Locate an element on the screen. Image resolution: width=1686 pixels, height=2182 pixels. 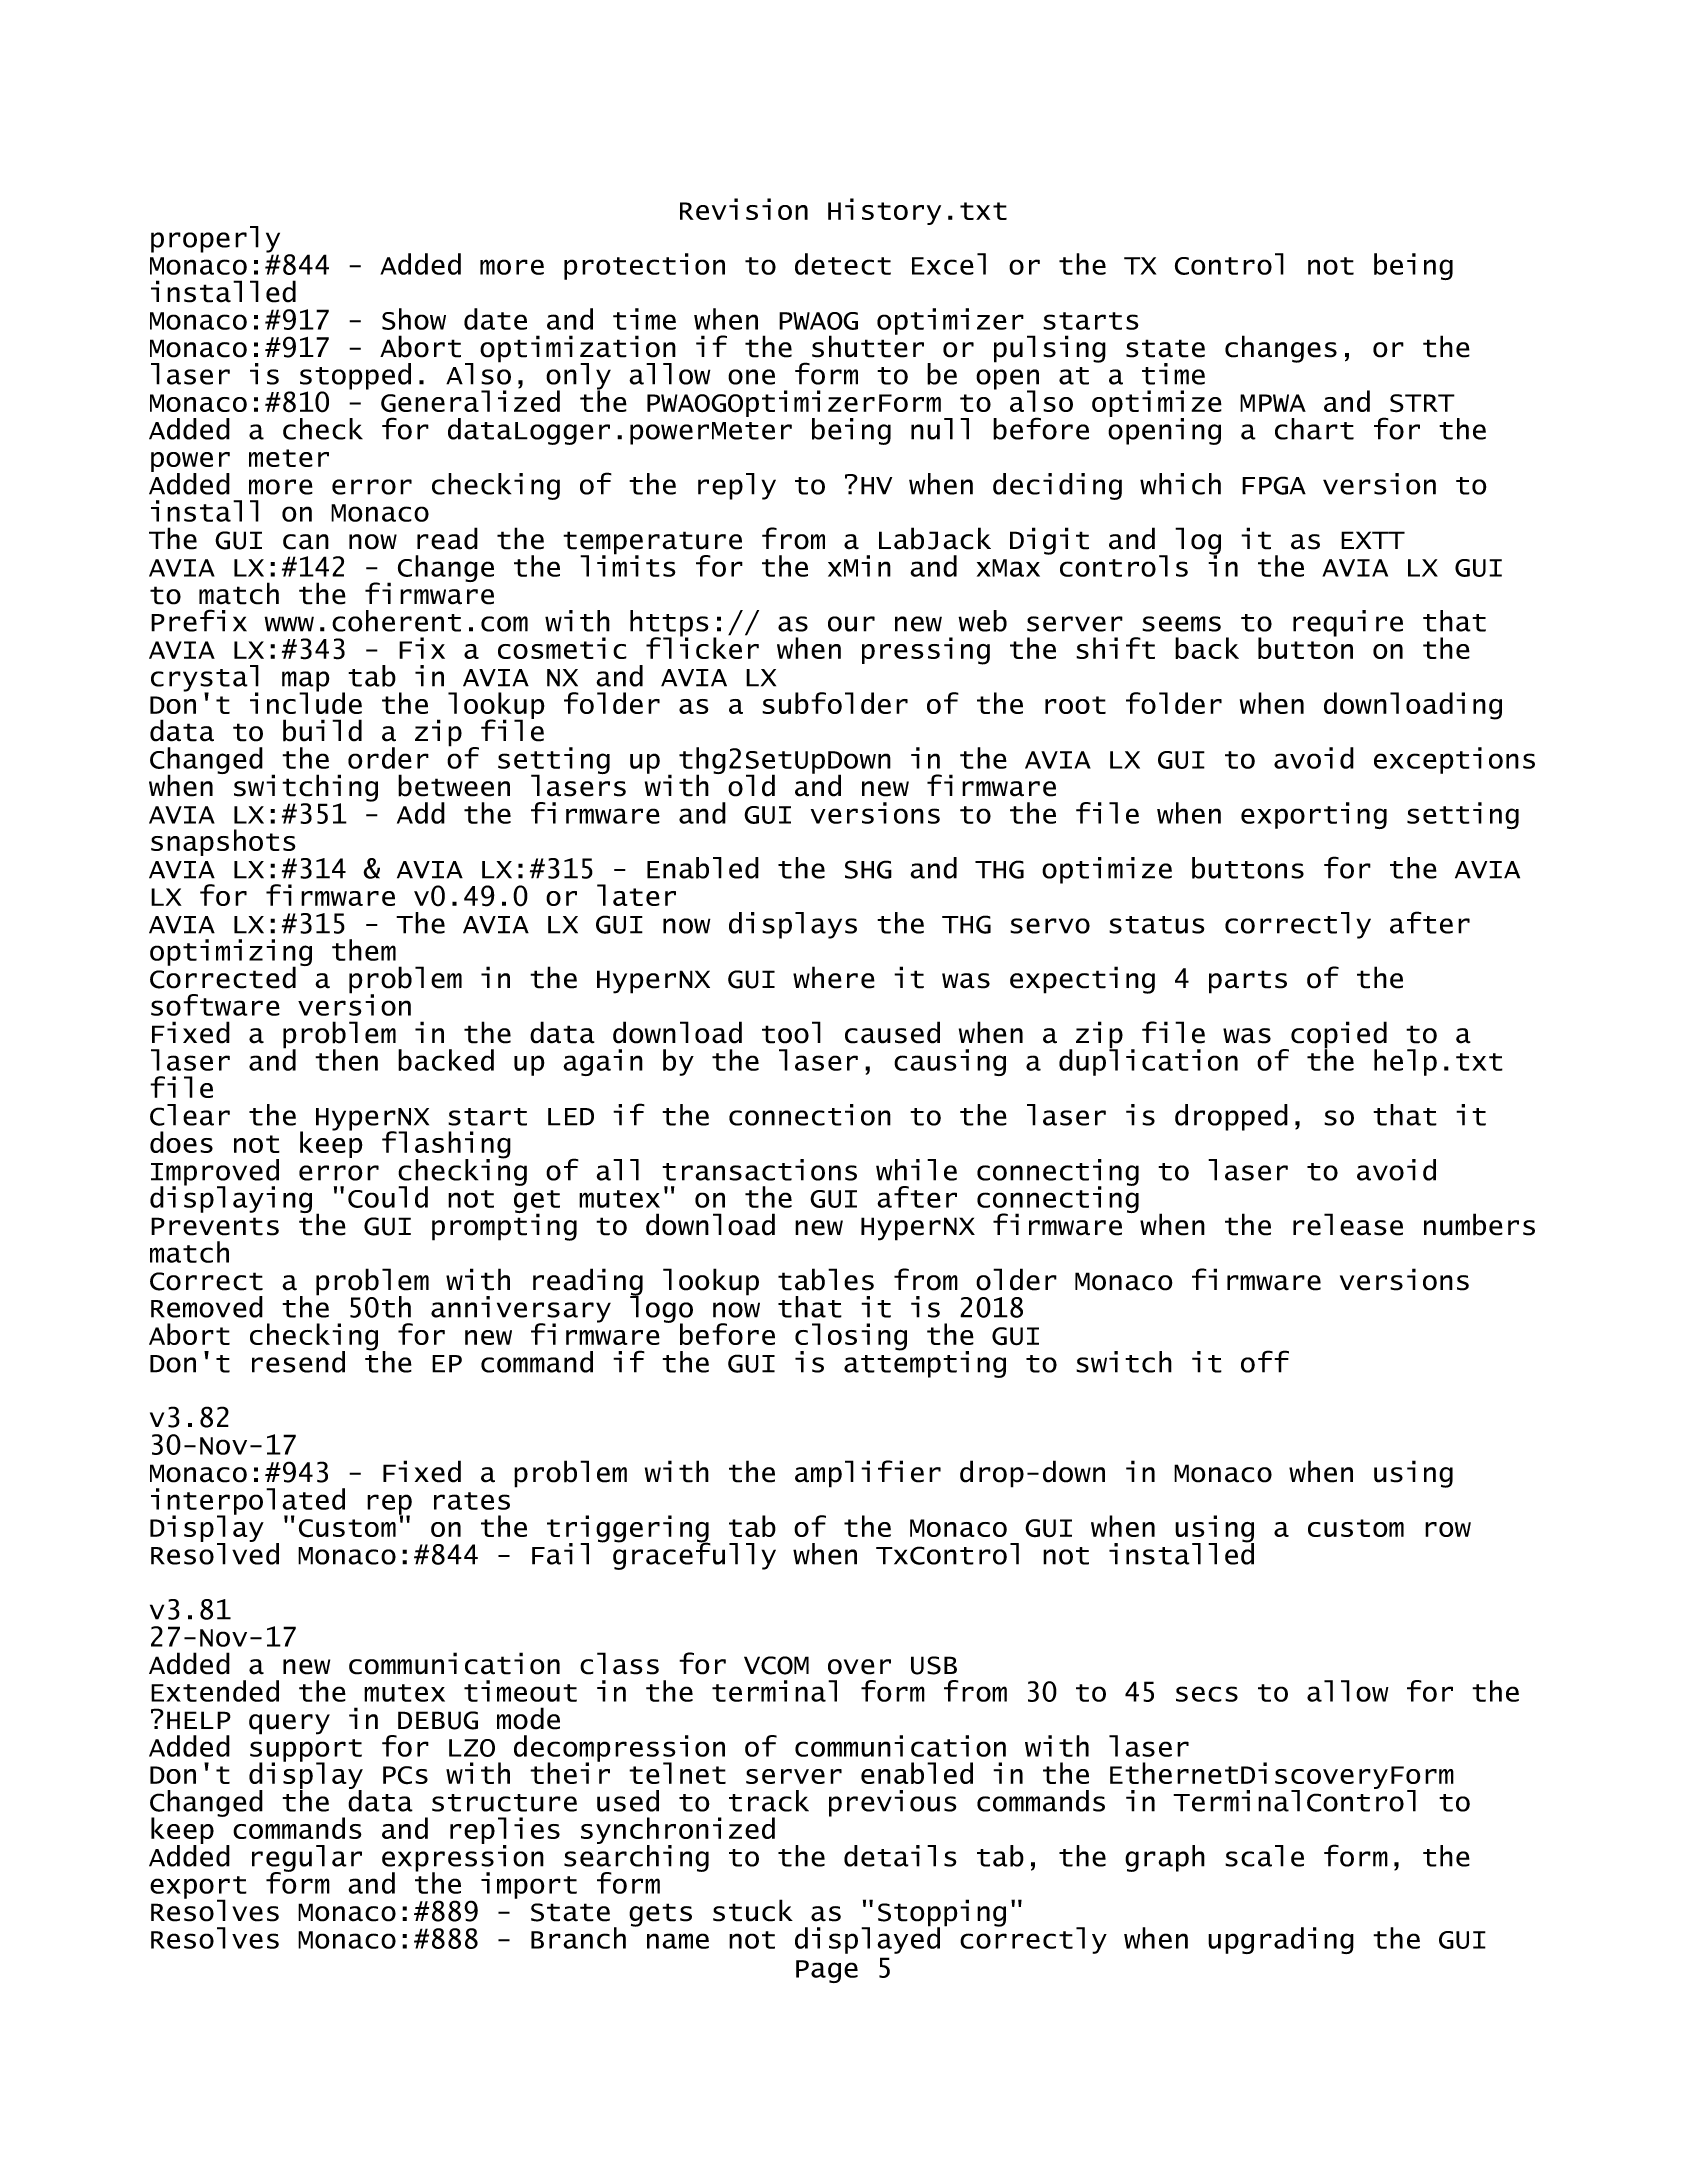
copied is located at coordinates (1339, 1036).
